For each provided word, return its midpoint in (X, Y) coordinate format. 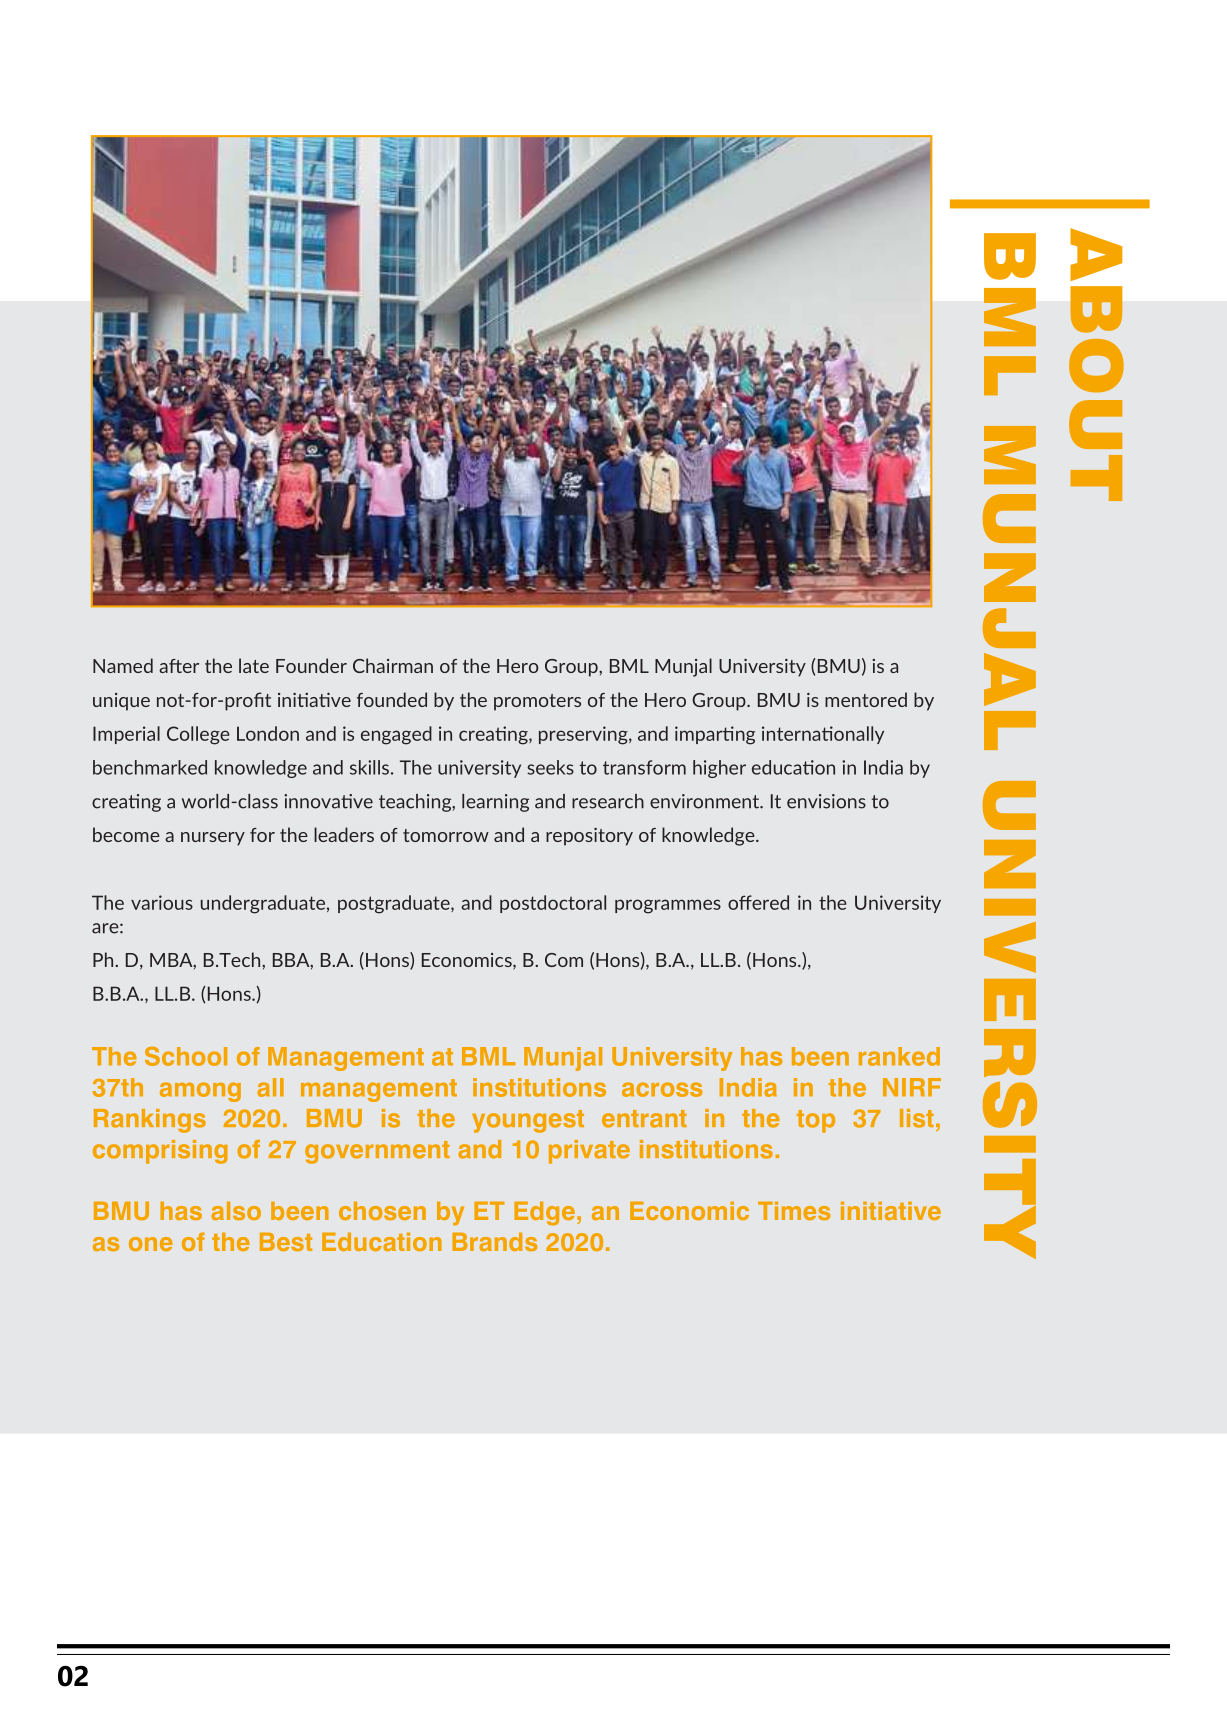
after (179, 666)
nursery (213, 839)
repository (589, 837)
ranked (899, 1056)
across (662, 1089)
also (236, 1210)
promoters (537, 702)
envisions (826, 801)
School (186, 1056)
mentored (866, 699)
